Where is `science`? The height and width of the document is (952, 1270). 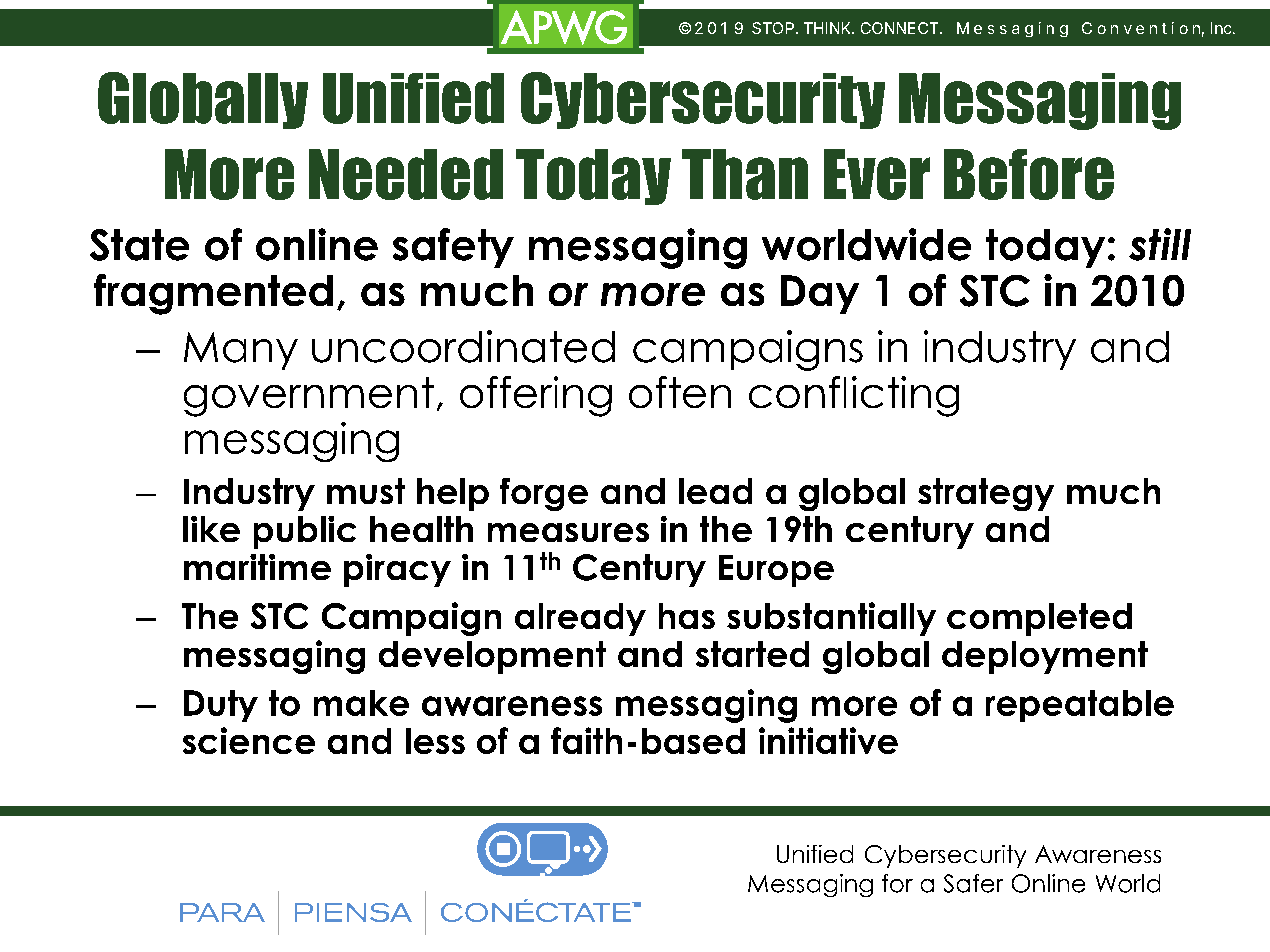
science is located at coordinates (249, 740).
